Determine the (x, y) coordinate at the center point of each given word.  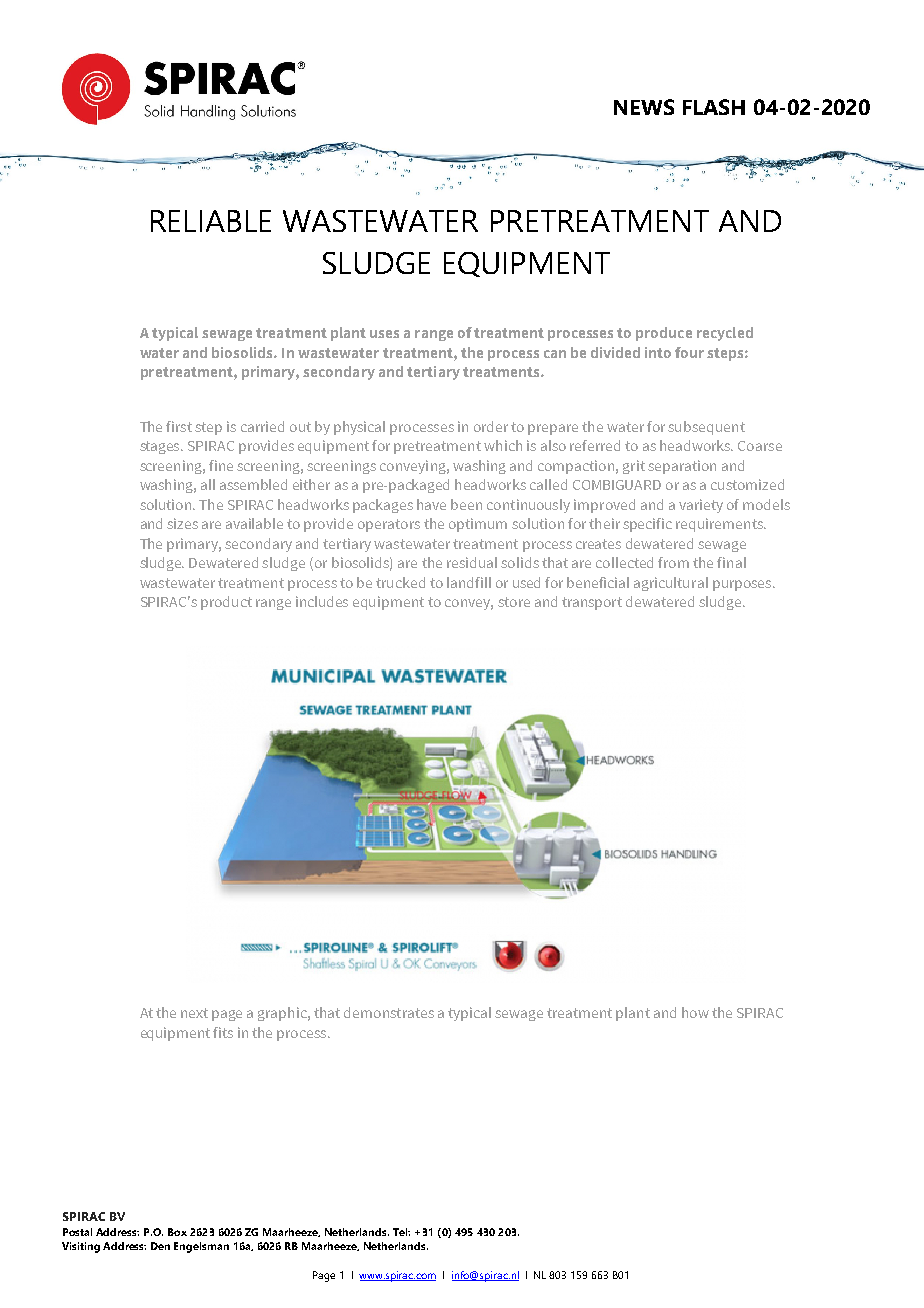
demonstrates (389, 1012)
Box (177, 1232)
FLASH (714, 107)
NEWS (644, 107)
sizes (182, 523)
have (431, 504)
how (695, 1012)
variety (701, 506)
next (194, 1013)
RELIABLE (211, 221)
